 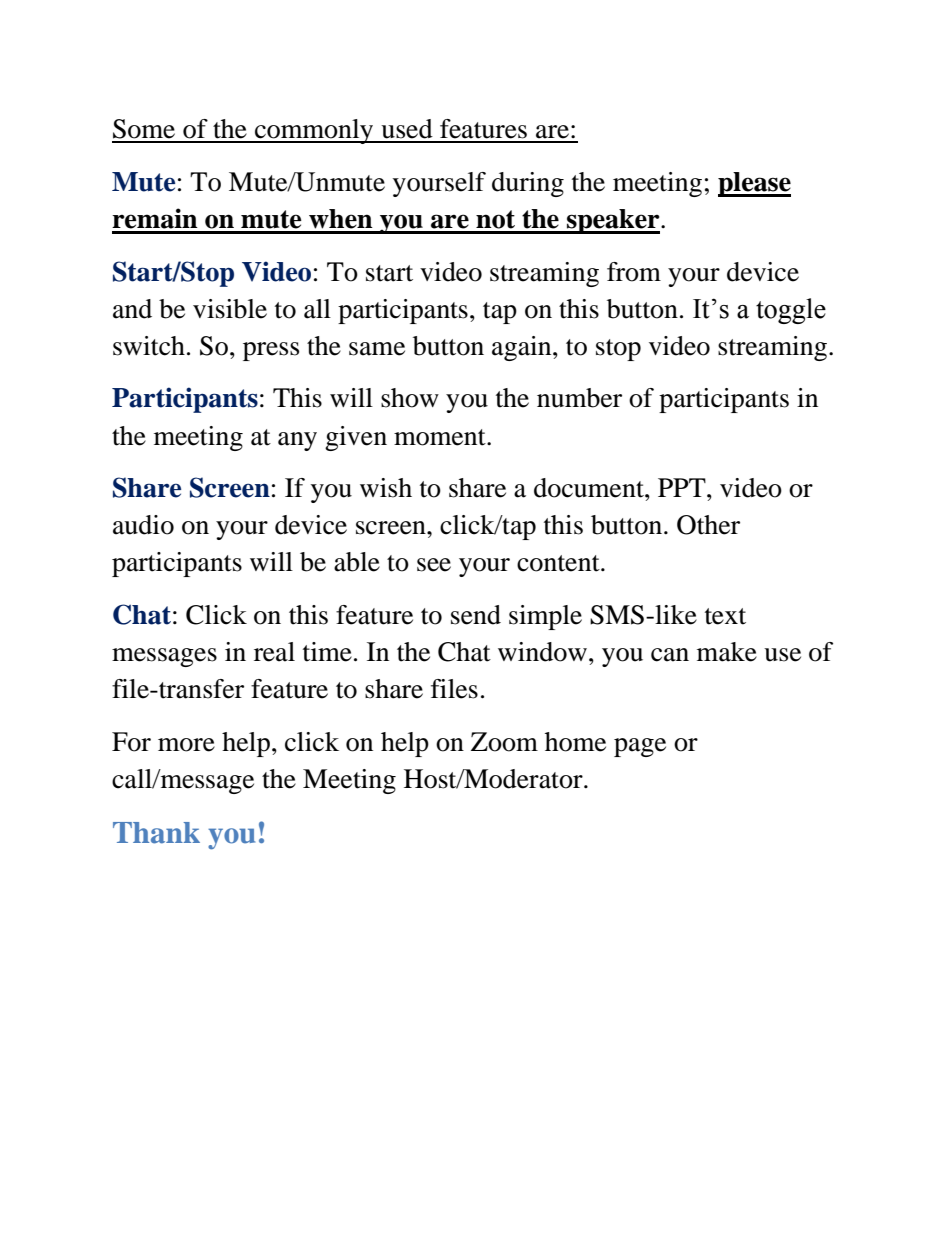 What do you see at coordinates (274, 652) in the document?
I see `real` at bounding box center [274, 652].
